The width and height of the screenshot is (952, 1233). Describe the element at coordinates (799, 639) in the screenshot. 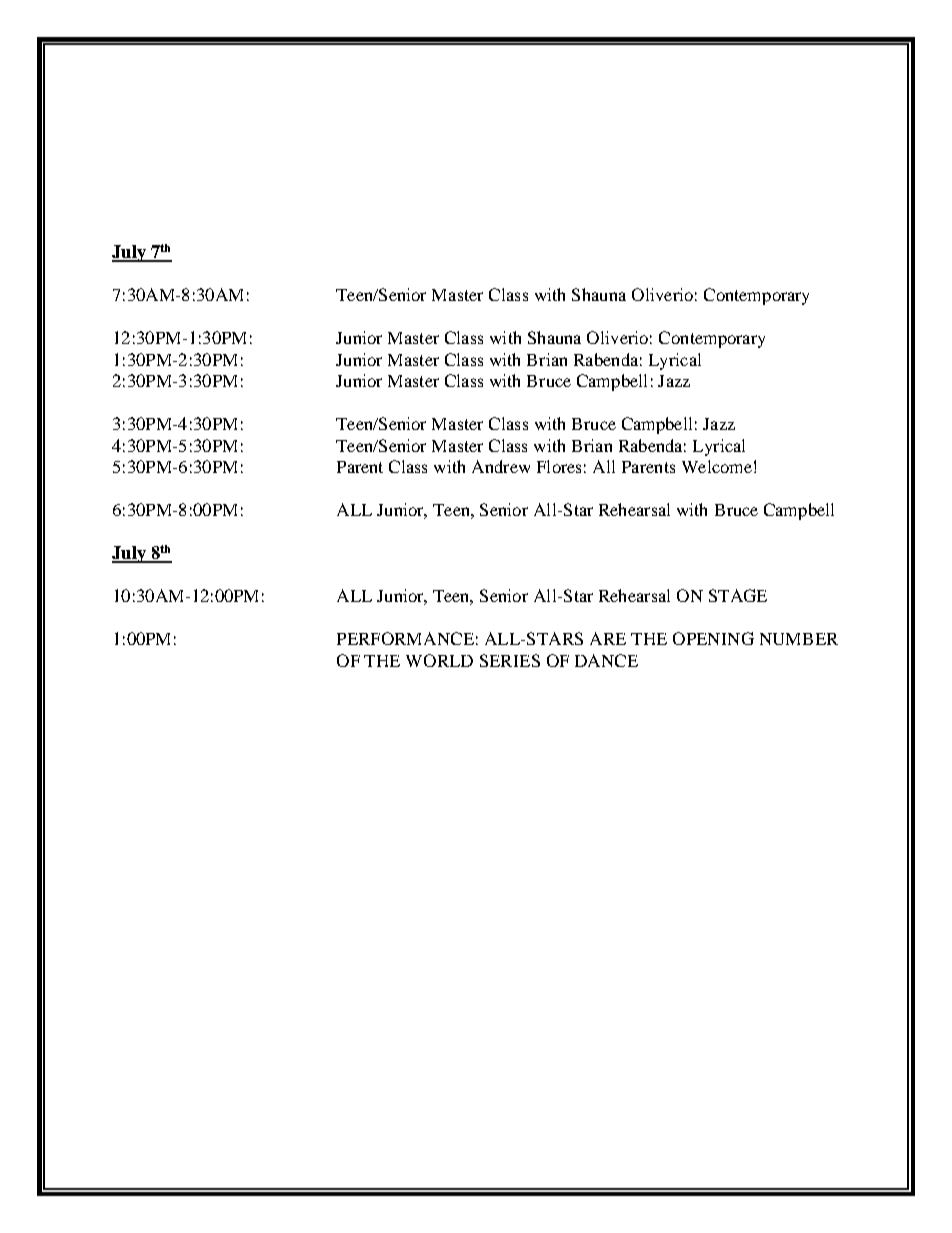

I see `NUMBER` at that location.
